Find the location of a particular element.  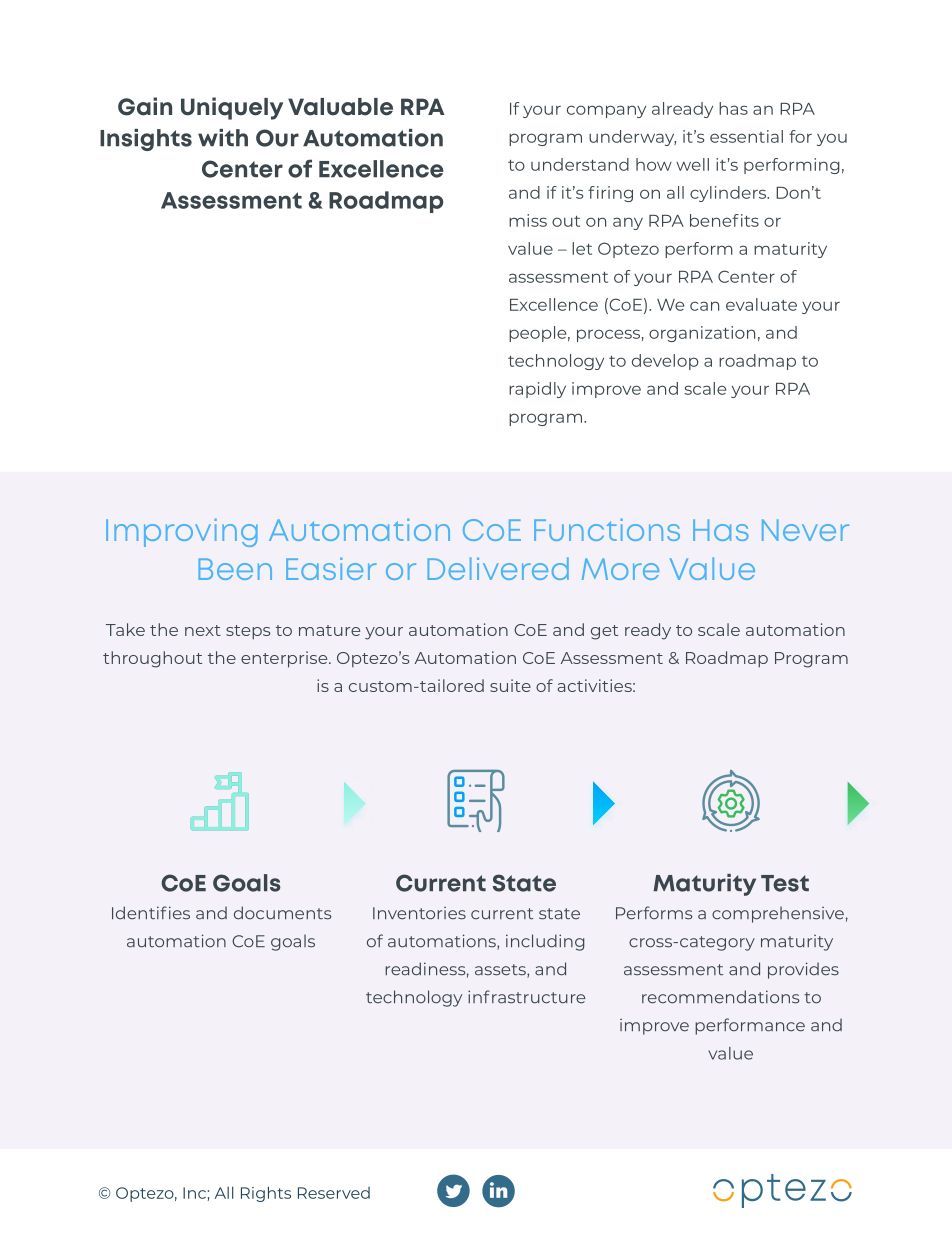

understand is located at coordinates (580, 164).
